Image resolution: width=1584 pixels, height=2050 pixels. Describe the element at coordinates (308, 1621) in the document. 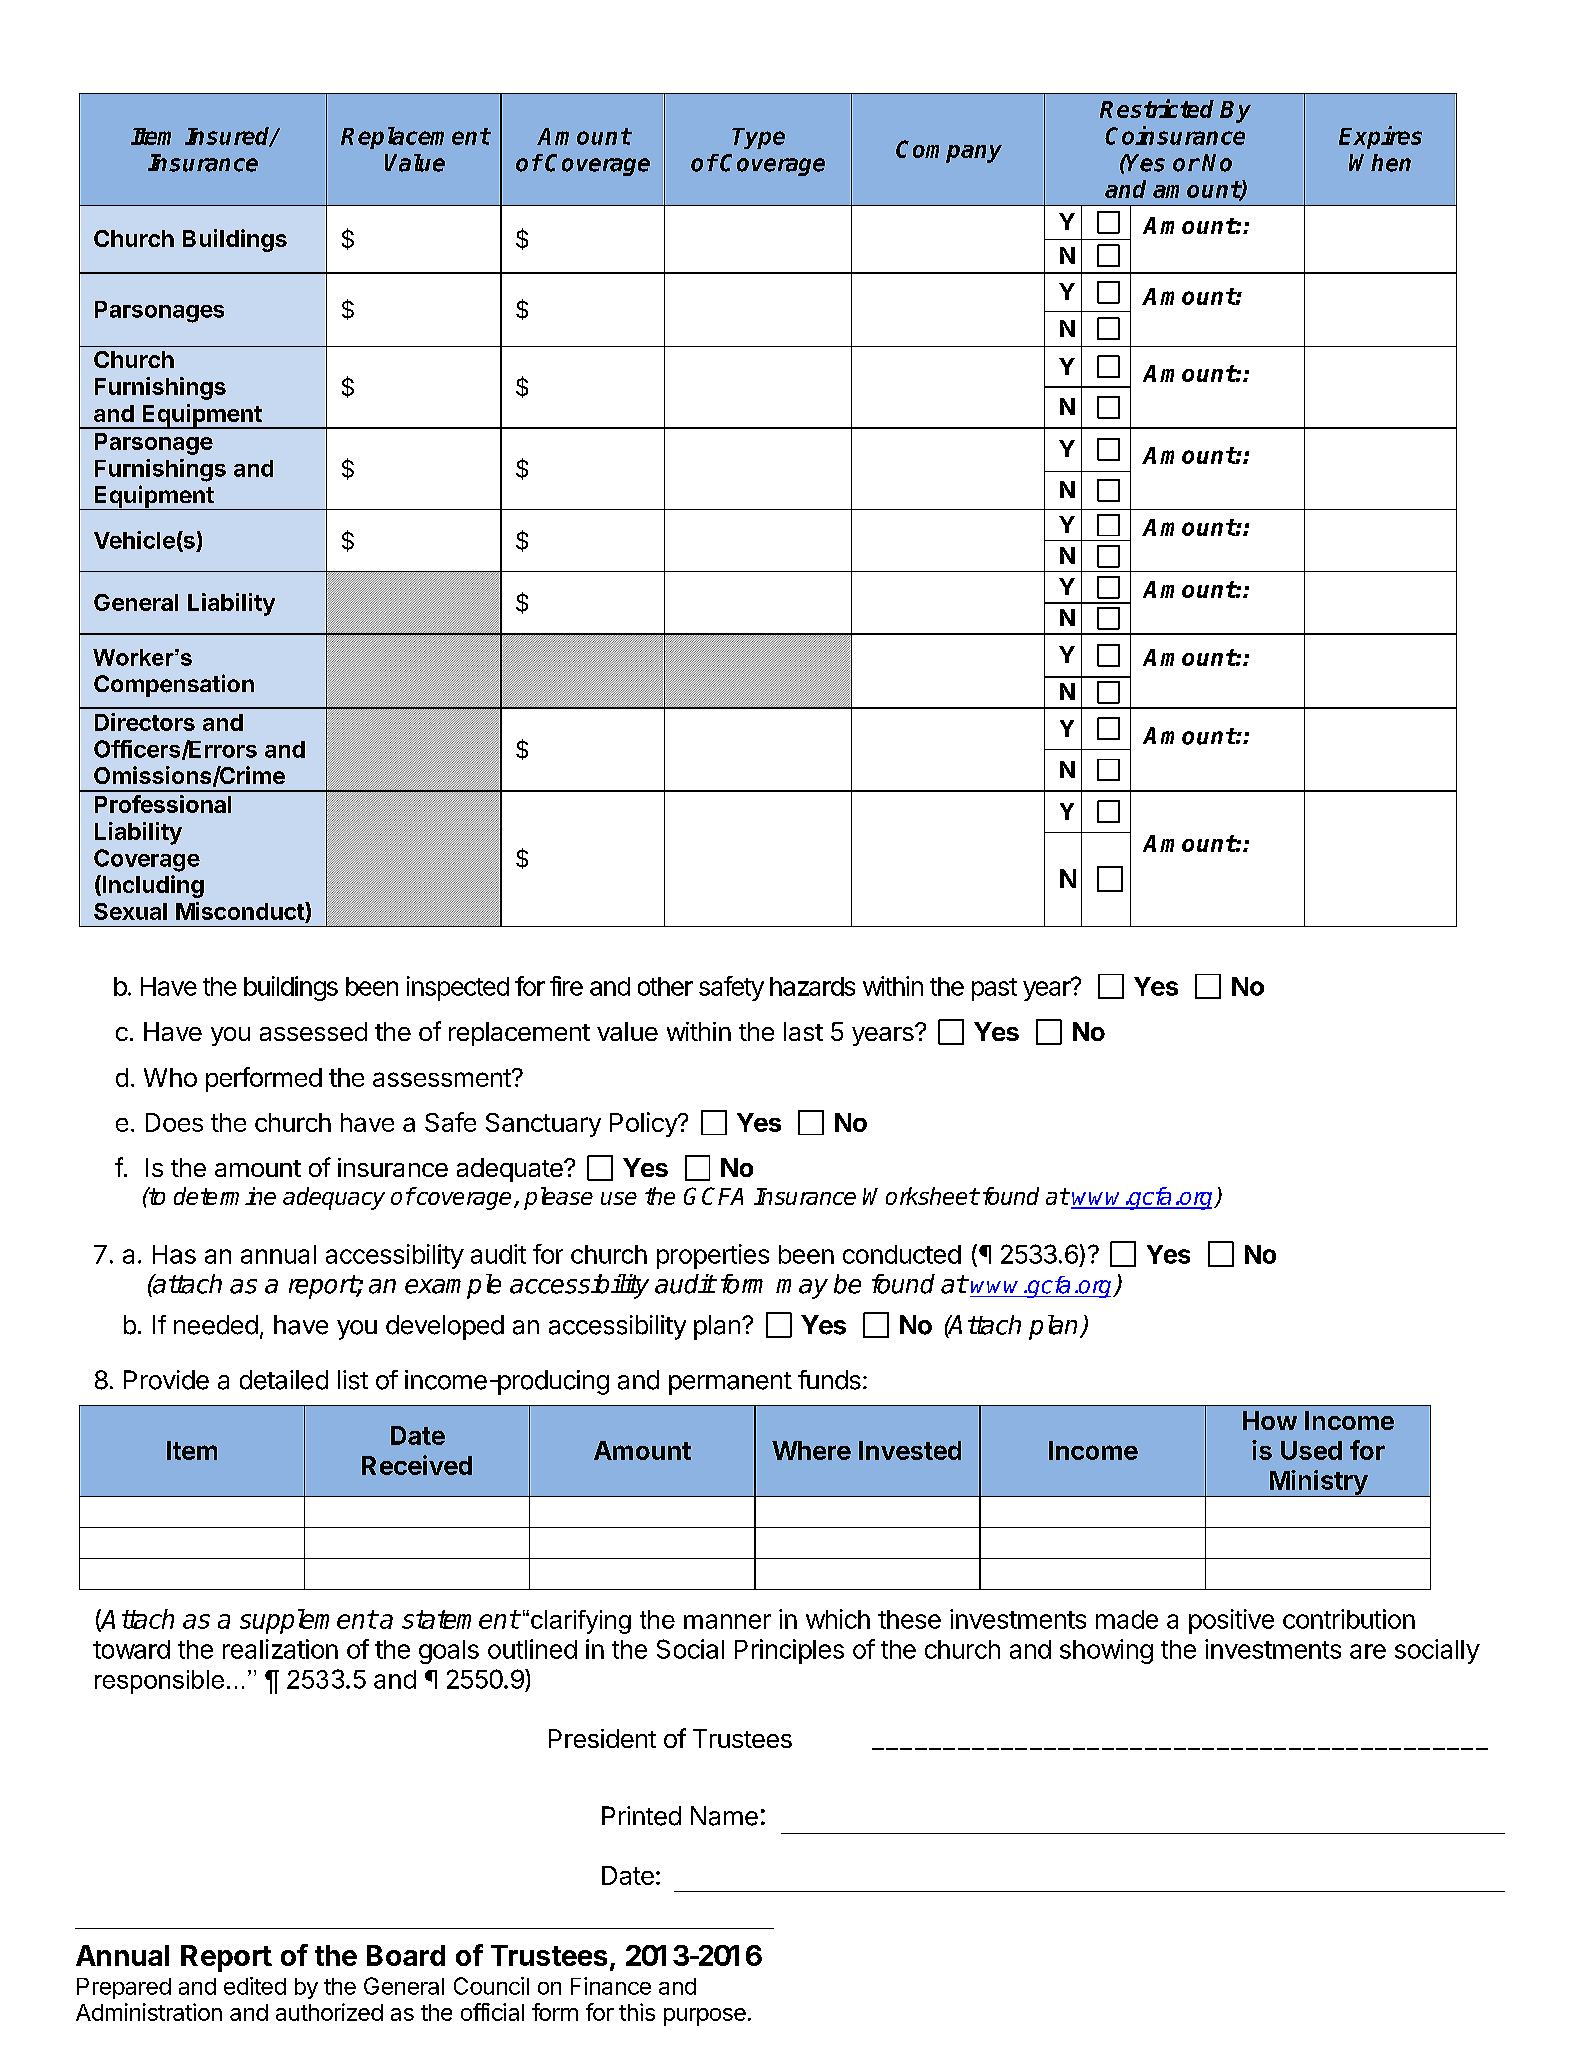

I see `supplement` at that location.
